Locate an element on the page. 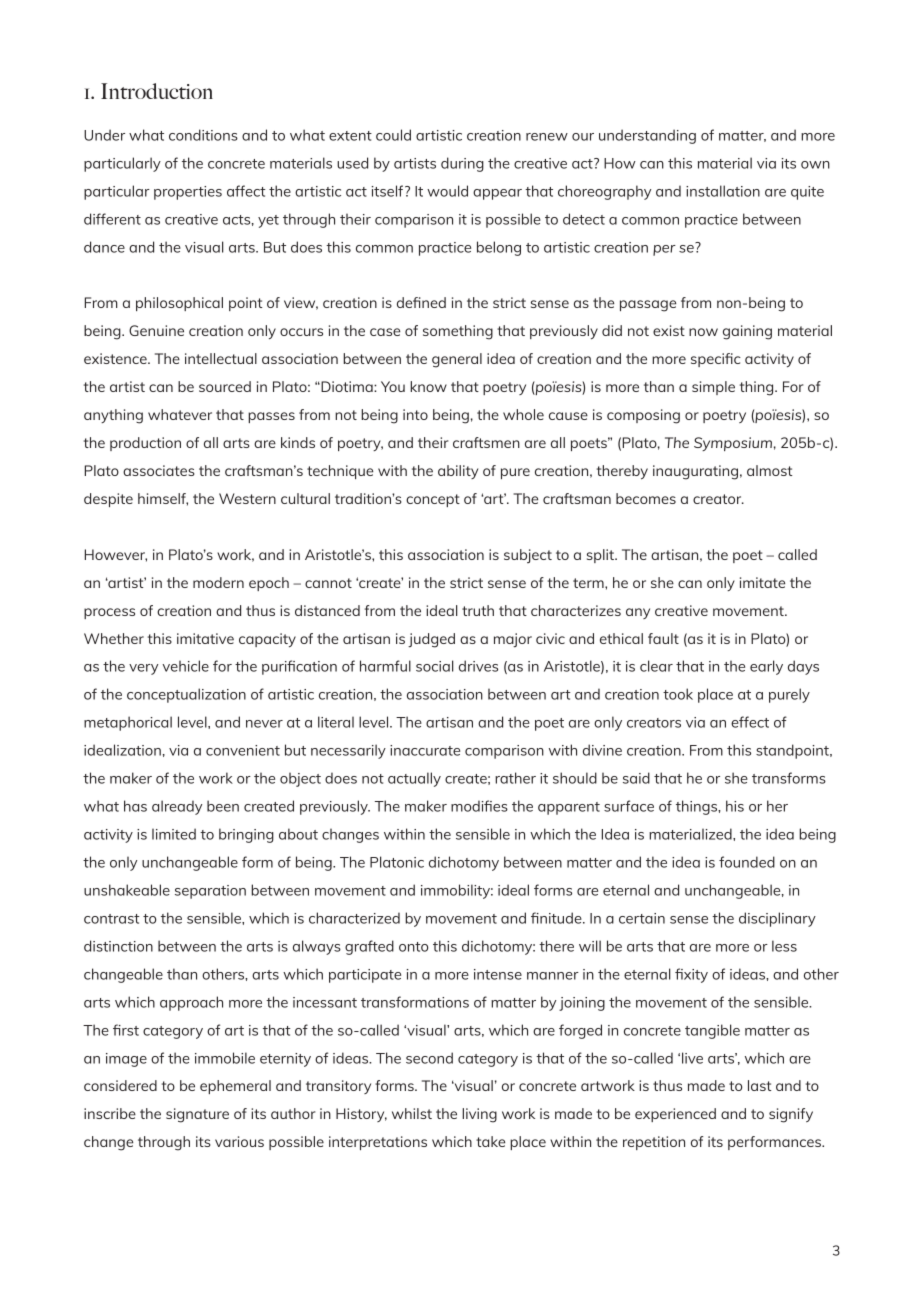  living is located at coordinates (479, 1115).
